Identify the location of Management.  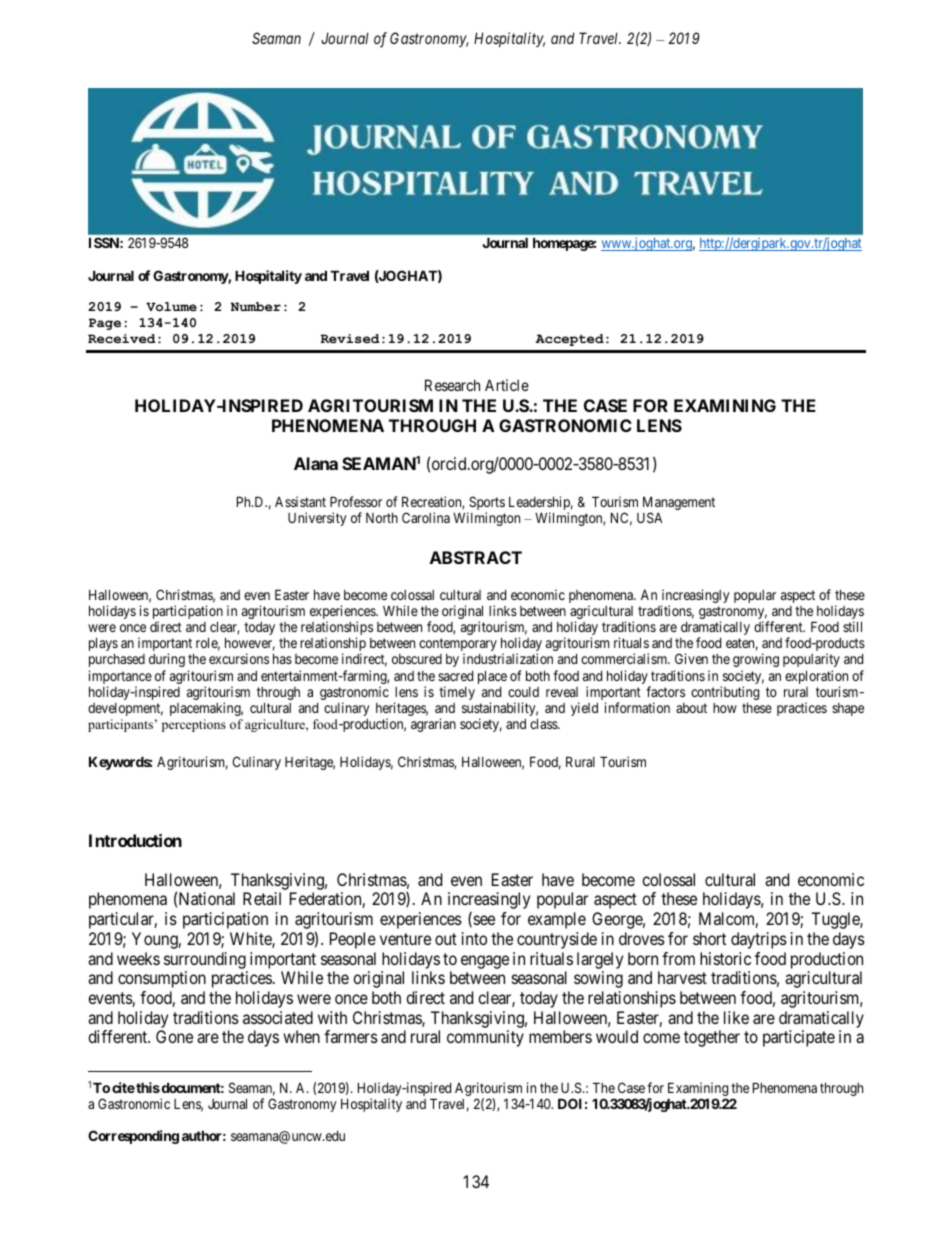
(679, 504).
